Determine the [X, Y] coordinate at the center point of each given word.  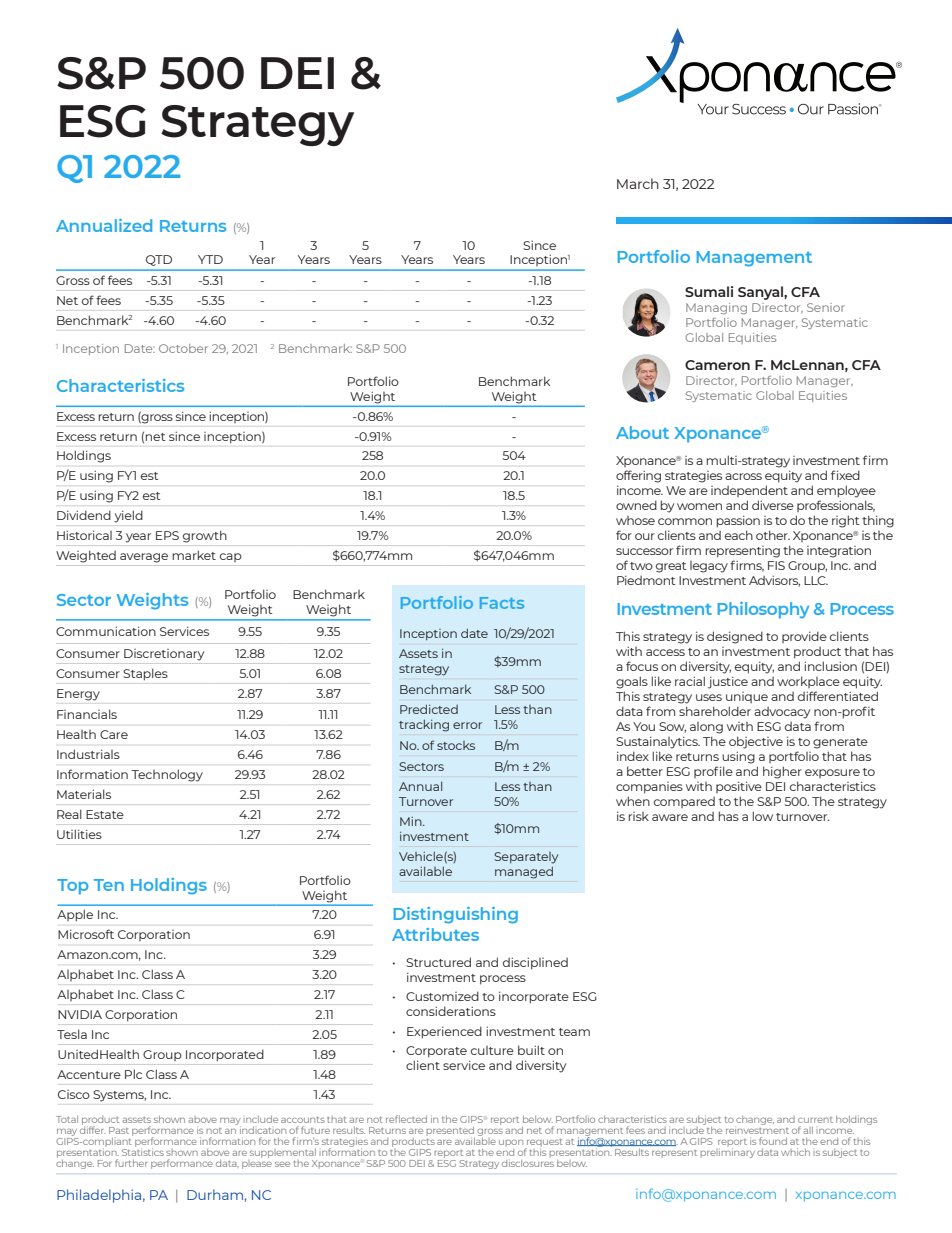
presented [450, 1132]
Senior [826, 307]
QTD [159, 260]
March [638, 183]
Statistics [143, 1151]
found [773, 1141]
